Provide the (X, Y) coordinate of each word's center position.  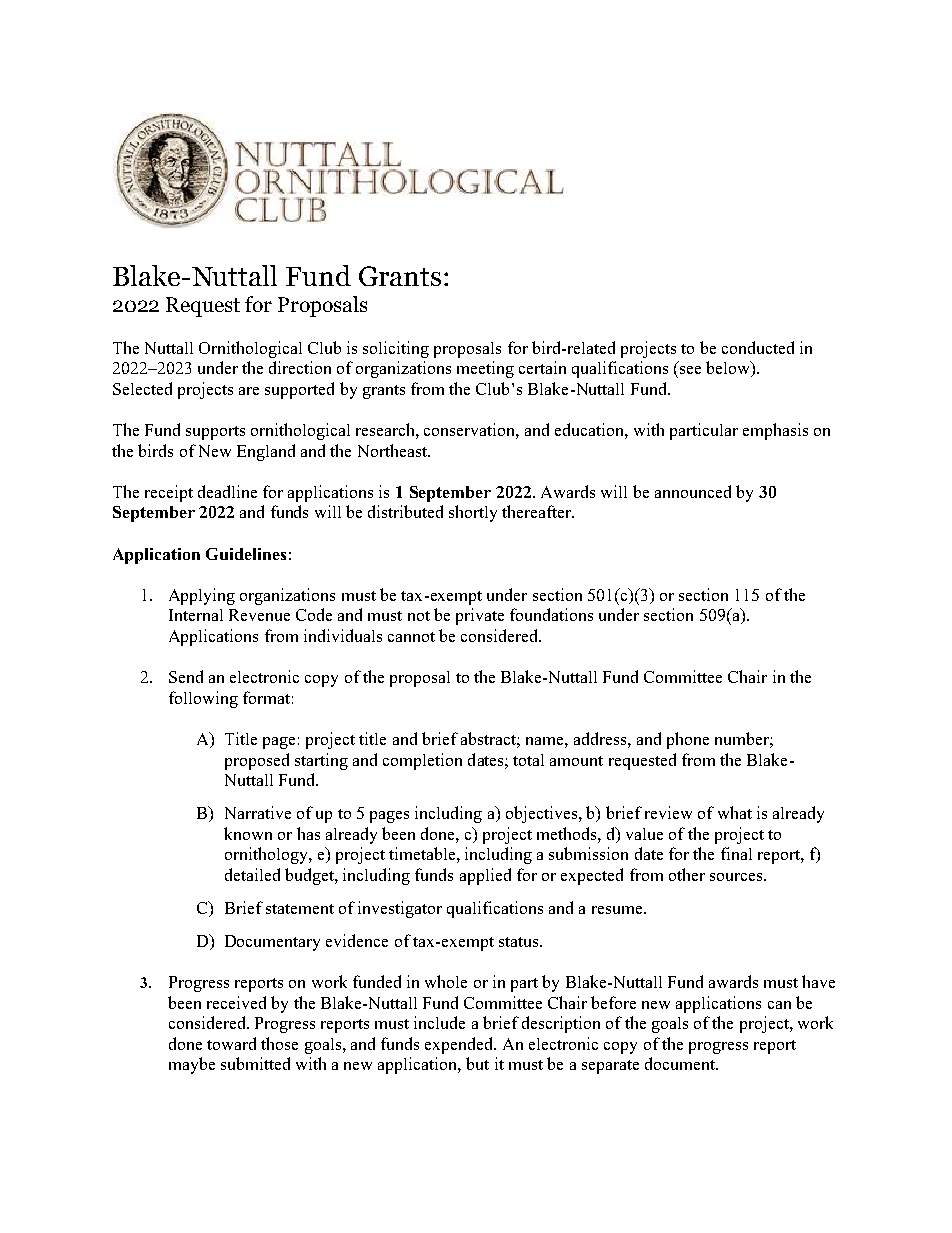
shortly (473, 513)
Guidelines (246, 554)
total (528, 760)
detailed (252, 874)
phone (688, 740)
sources (737, 877)
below (729, 369)
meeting (485, 369)
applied (485, 876)
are (249, 391)
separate (610, 1067)
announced (693, 491)
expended (460, 1045)
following (203, 699)
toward (231, 1043)
